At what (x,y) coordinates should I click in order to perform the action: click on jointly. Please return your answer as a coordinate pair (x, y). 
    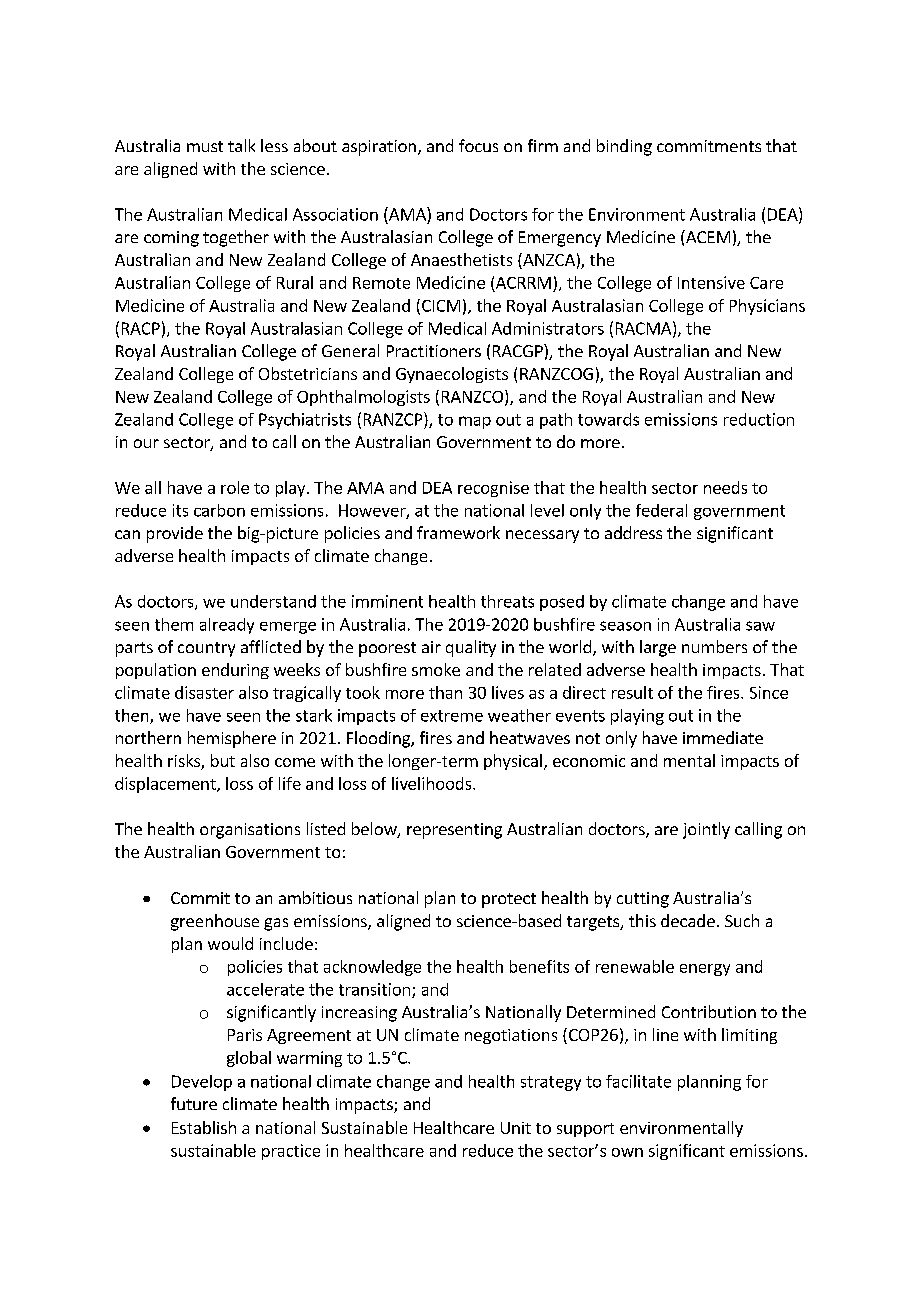
    Looking at the image, I should click on (706, 830).
